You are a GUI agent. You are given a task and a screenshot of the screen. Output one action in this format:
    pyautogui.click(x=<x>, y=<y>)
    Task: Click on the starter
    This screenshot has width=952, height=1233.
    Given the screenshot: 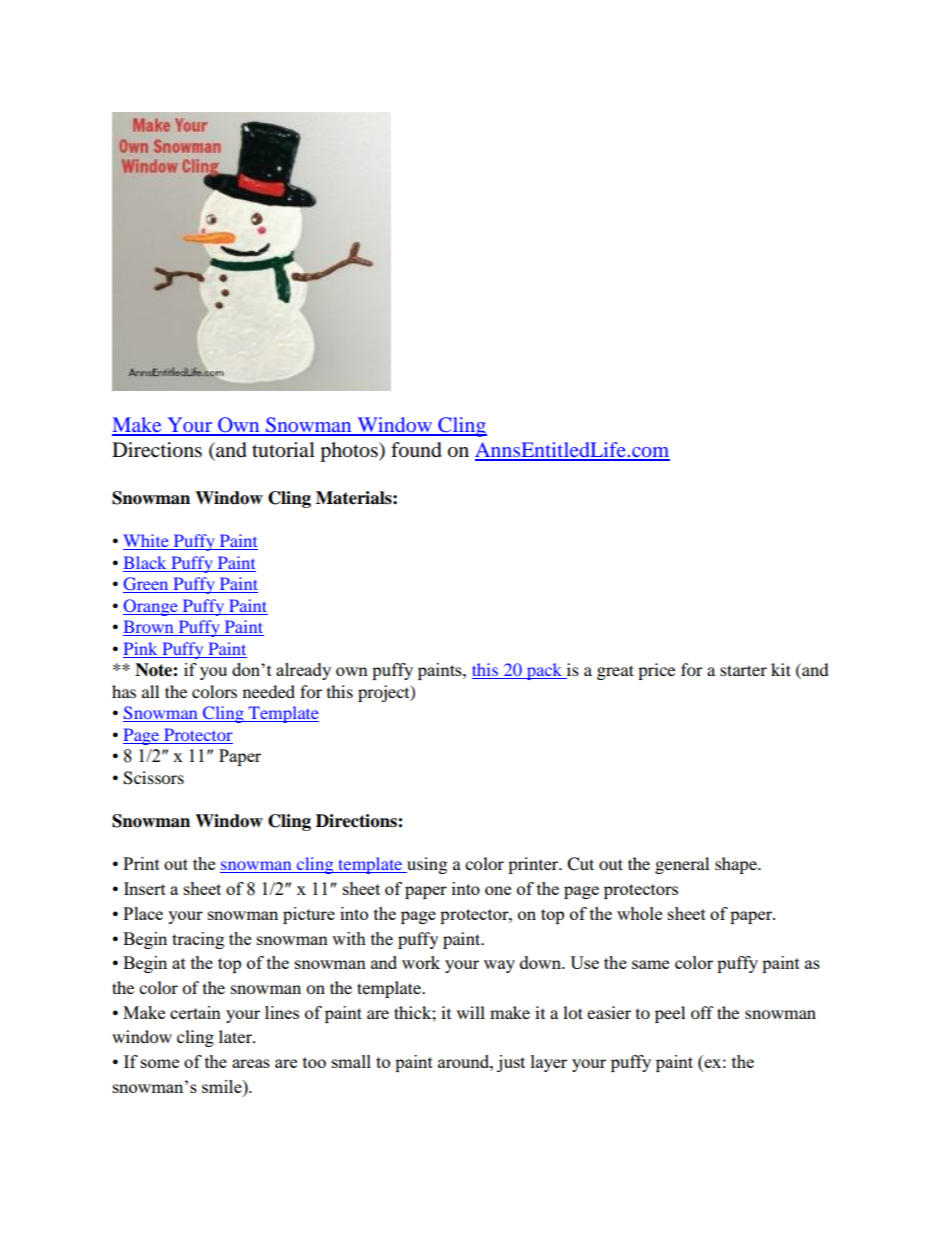 What is the action you would take?
    pyautogui.click(x=743, y=670)
